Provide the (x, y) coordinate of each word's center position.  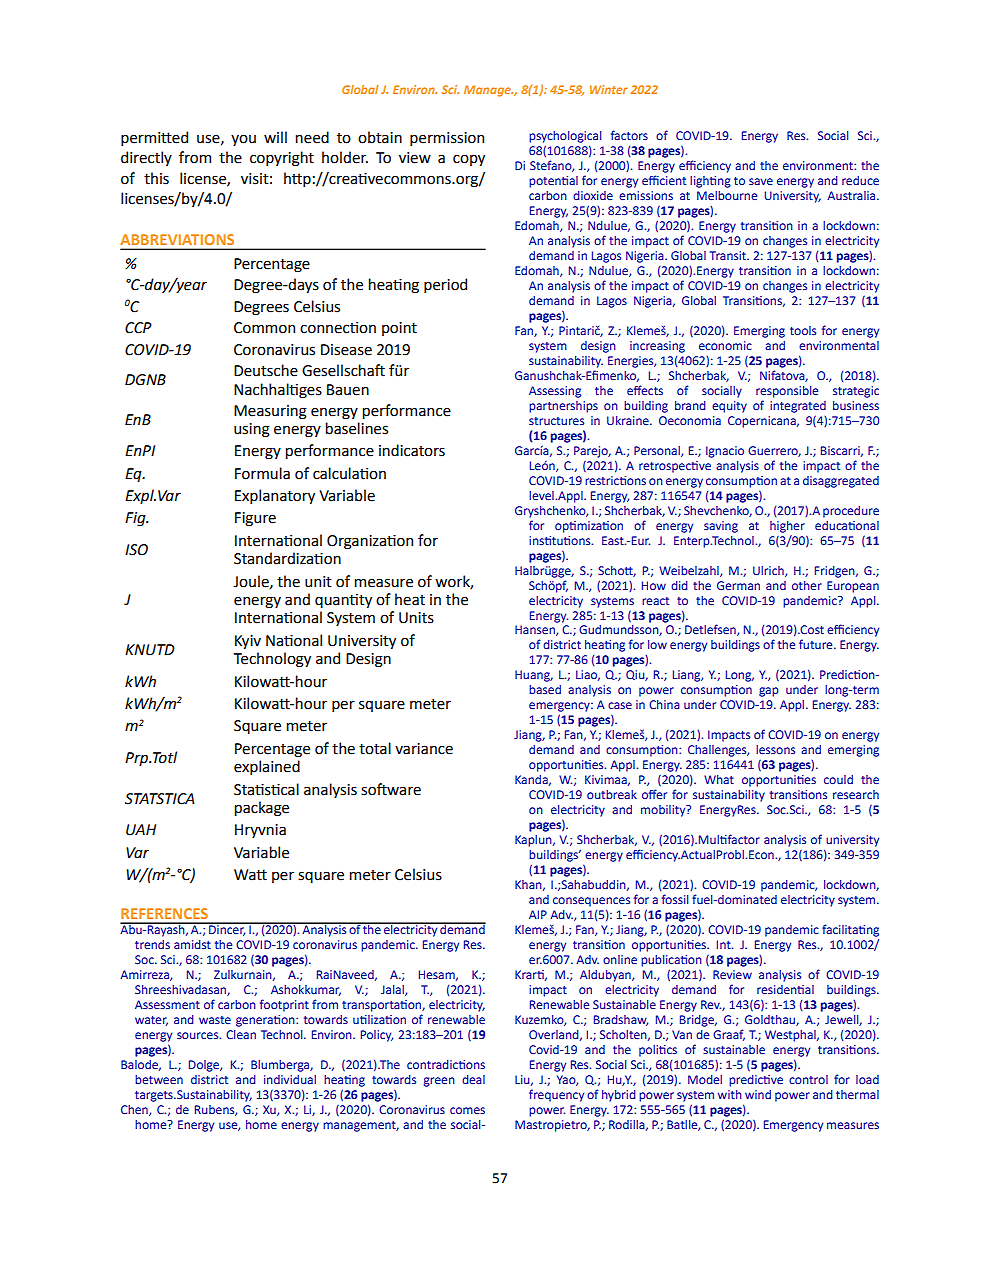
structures (556, 421)
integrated (798, 407)
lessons (775, 749)
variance (424, 749)
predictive (756, 1081)
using (252, 430)
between (159, 1079)
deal (473, 1079)
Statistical (266, 789)
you (243, 140)
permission (447, 139)
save (761, 181)
